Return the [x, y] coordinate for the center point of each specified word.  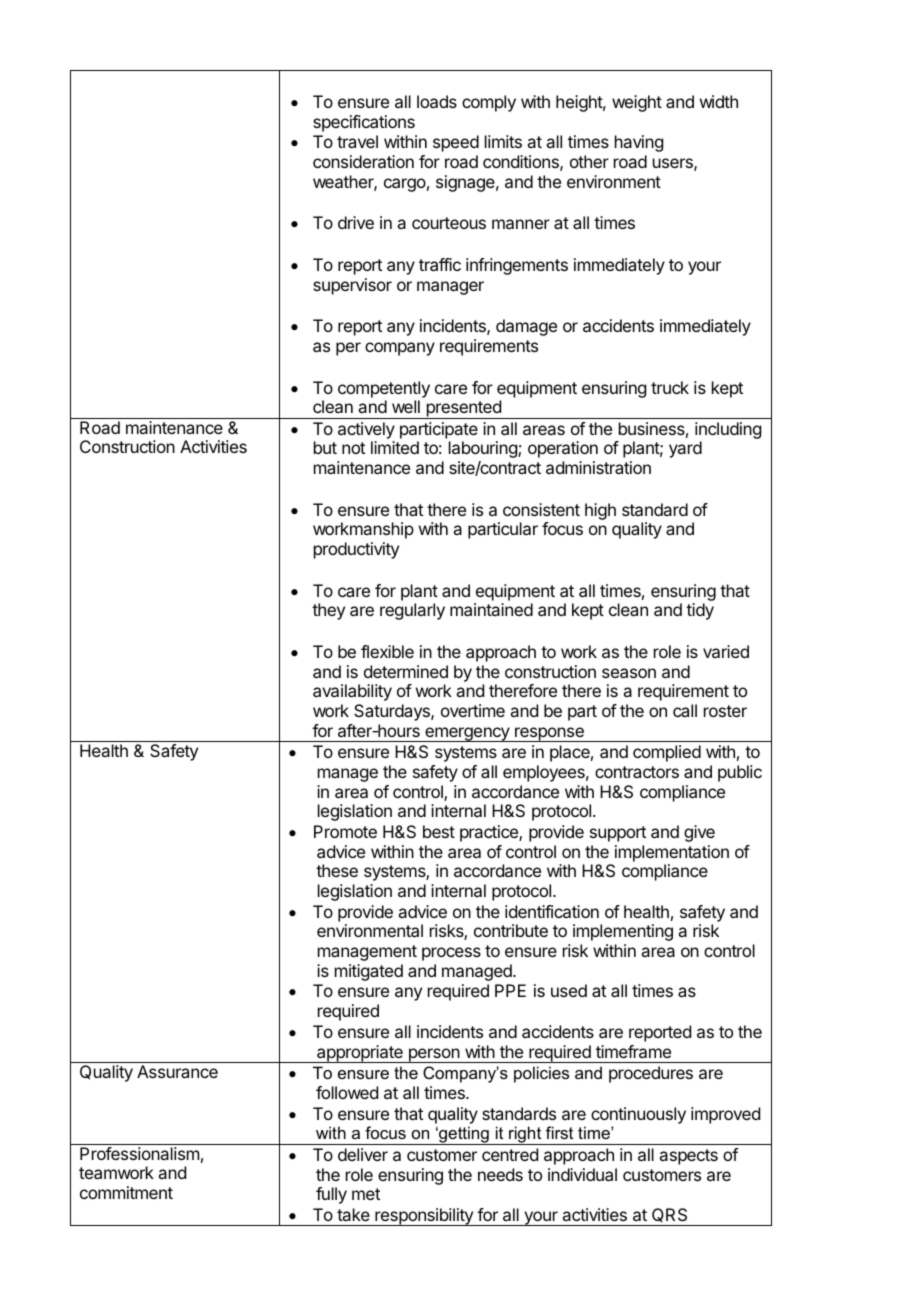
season [629, 673]
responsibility [424, 1217]
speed [456, 143]
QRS [669, 1215]
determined [406, 671]
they [328, 611]
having [639, 143]
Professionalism [139, 1153]
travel [357, 141]
